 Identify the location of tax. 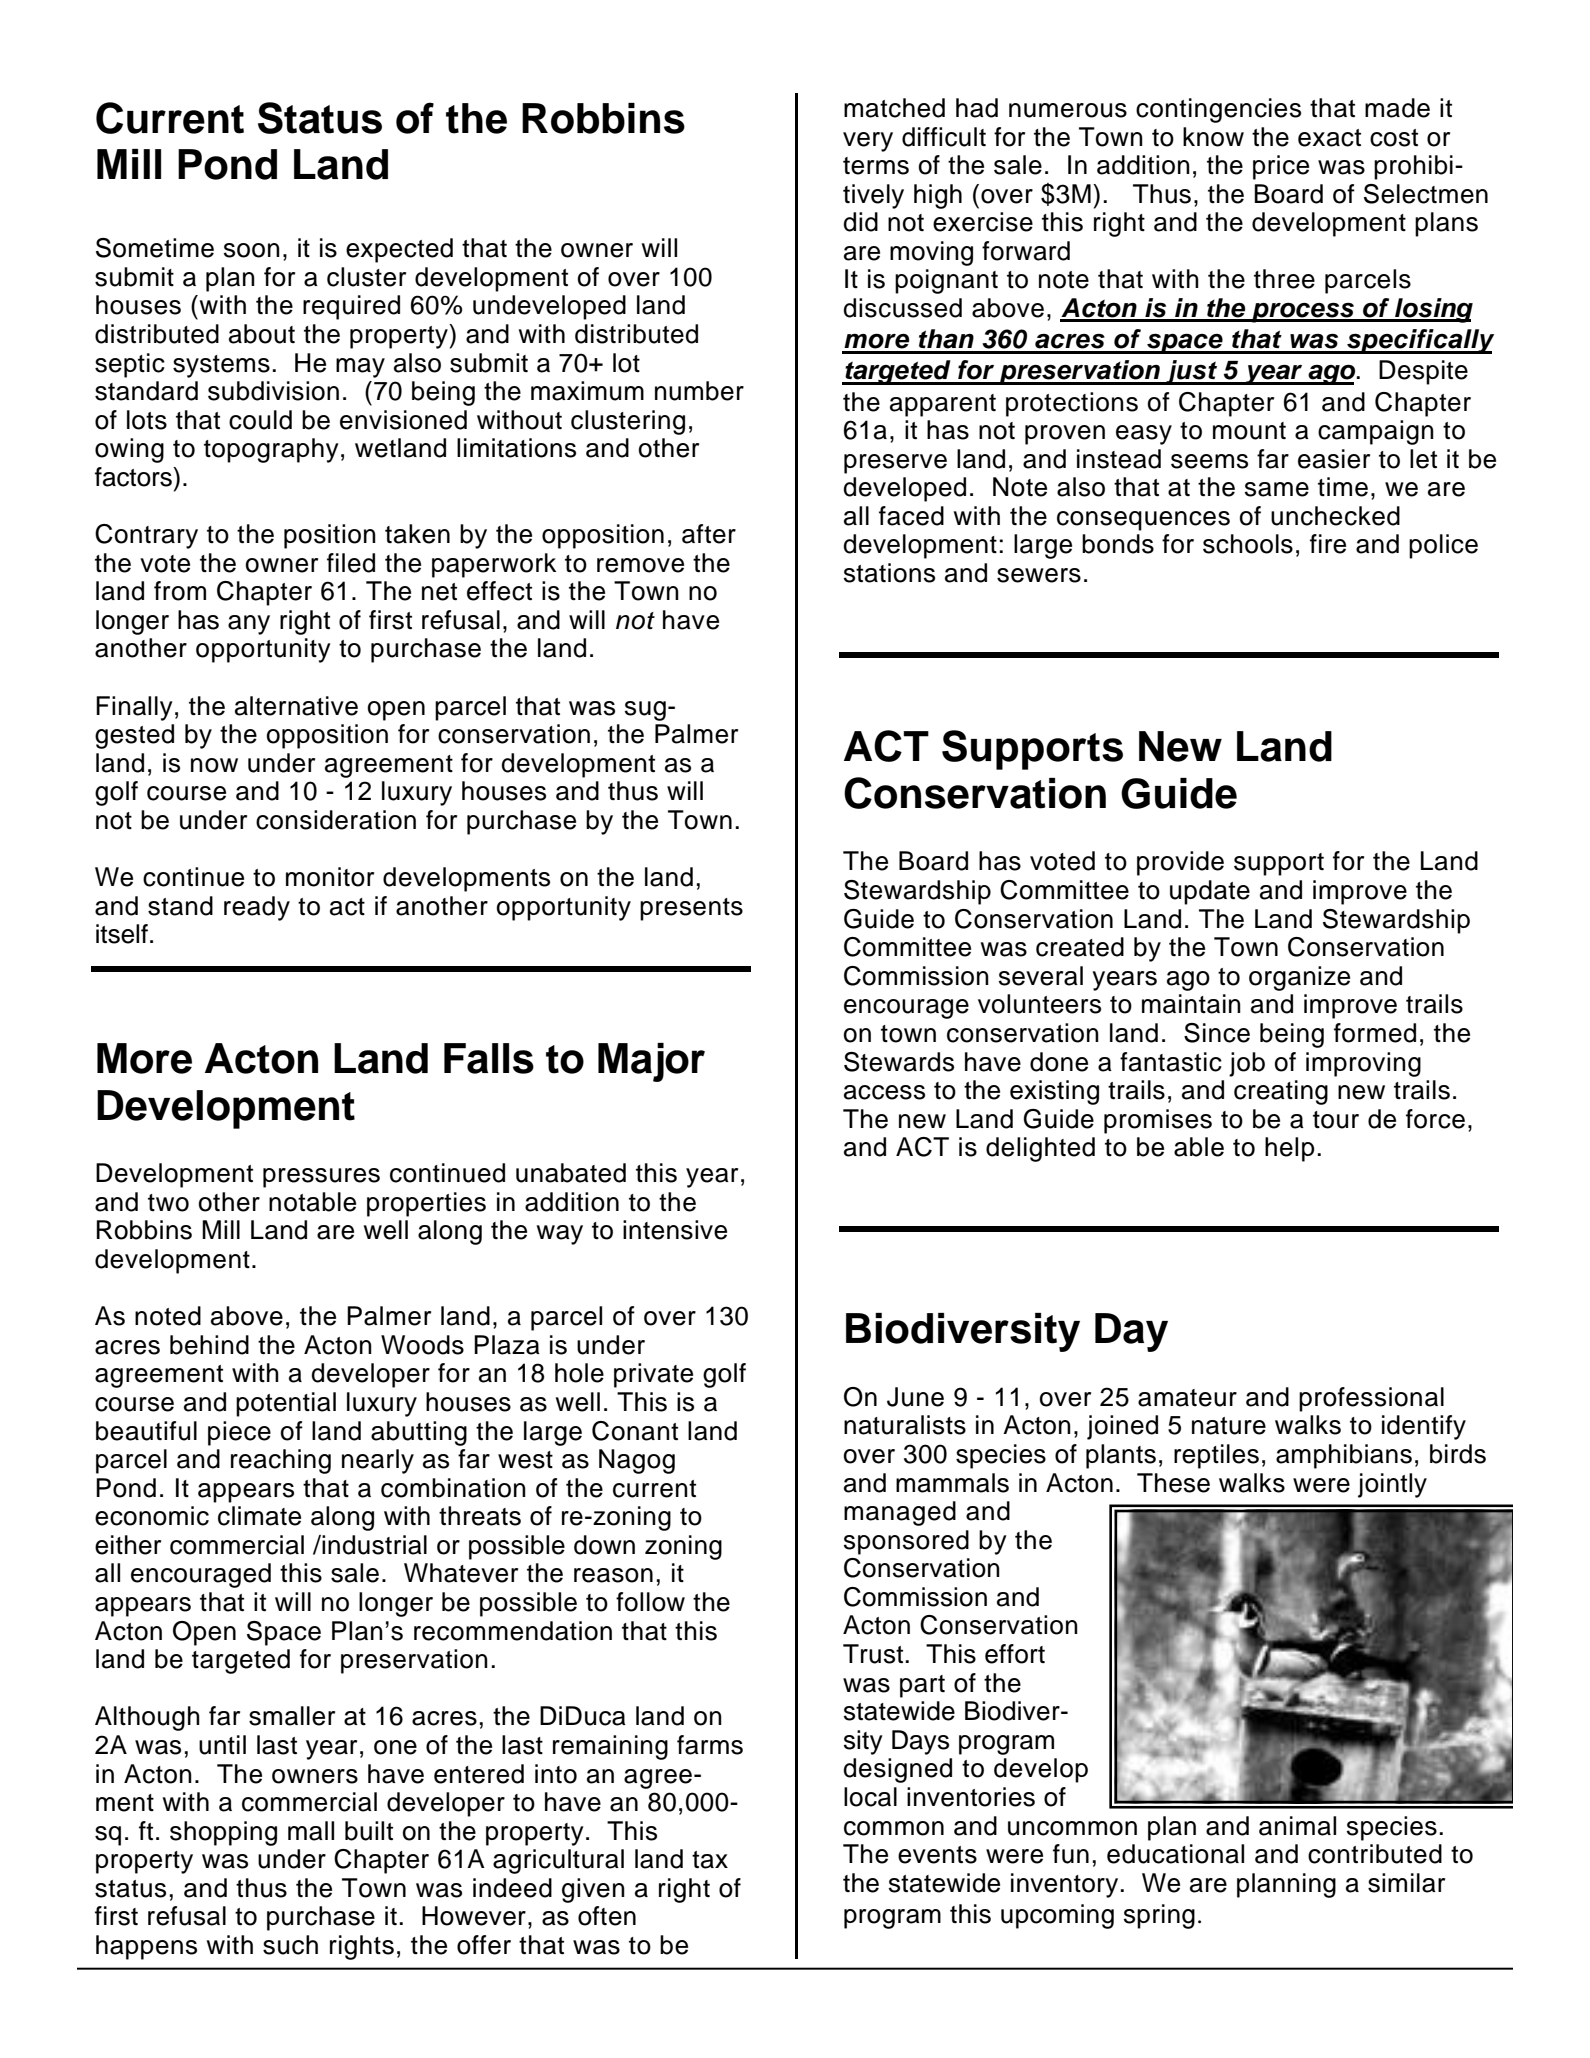
(710, 1860).
